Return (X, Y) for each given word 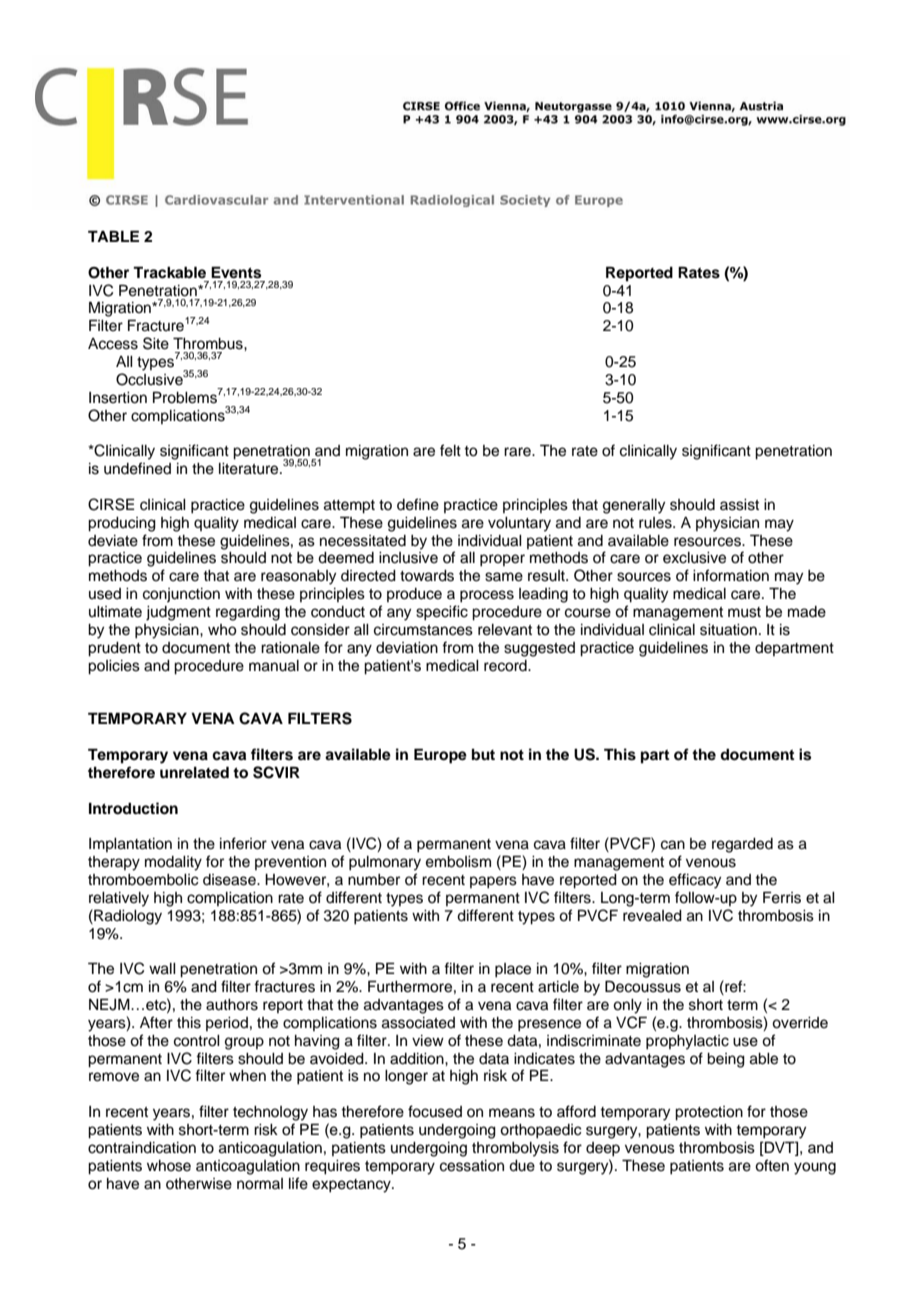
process (487, 596)
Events (236, 272)
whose (169, 1166)
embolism (458, 862)
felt (450, 450)
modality (173, 863)
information (731, 575)
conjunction (181, 595)
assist (739, 505)
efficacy (695, 881)
